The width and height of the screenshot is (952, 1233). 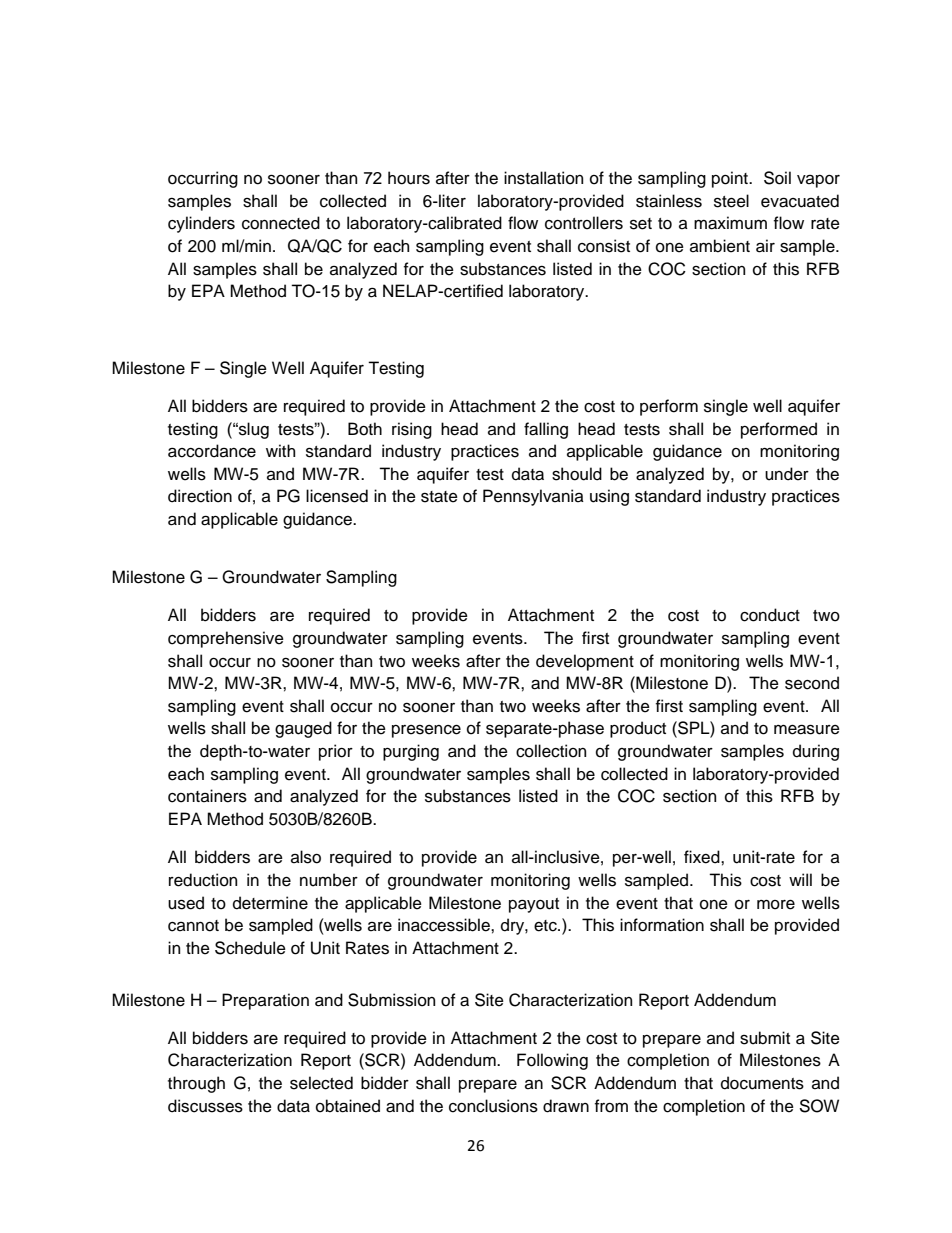 What do you see at coordinates (321, 1083) in the screenshot?
I see `selected` at bounding box center [321, 1083].
